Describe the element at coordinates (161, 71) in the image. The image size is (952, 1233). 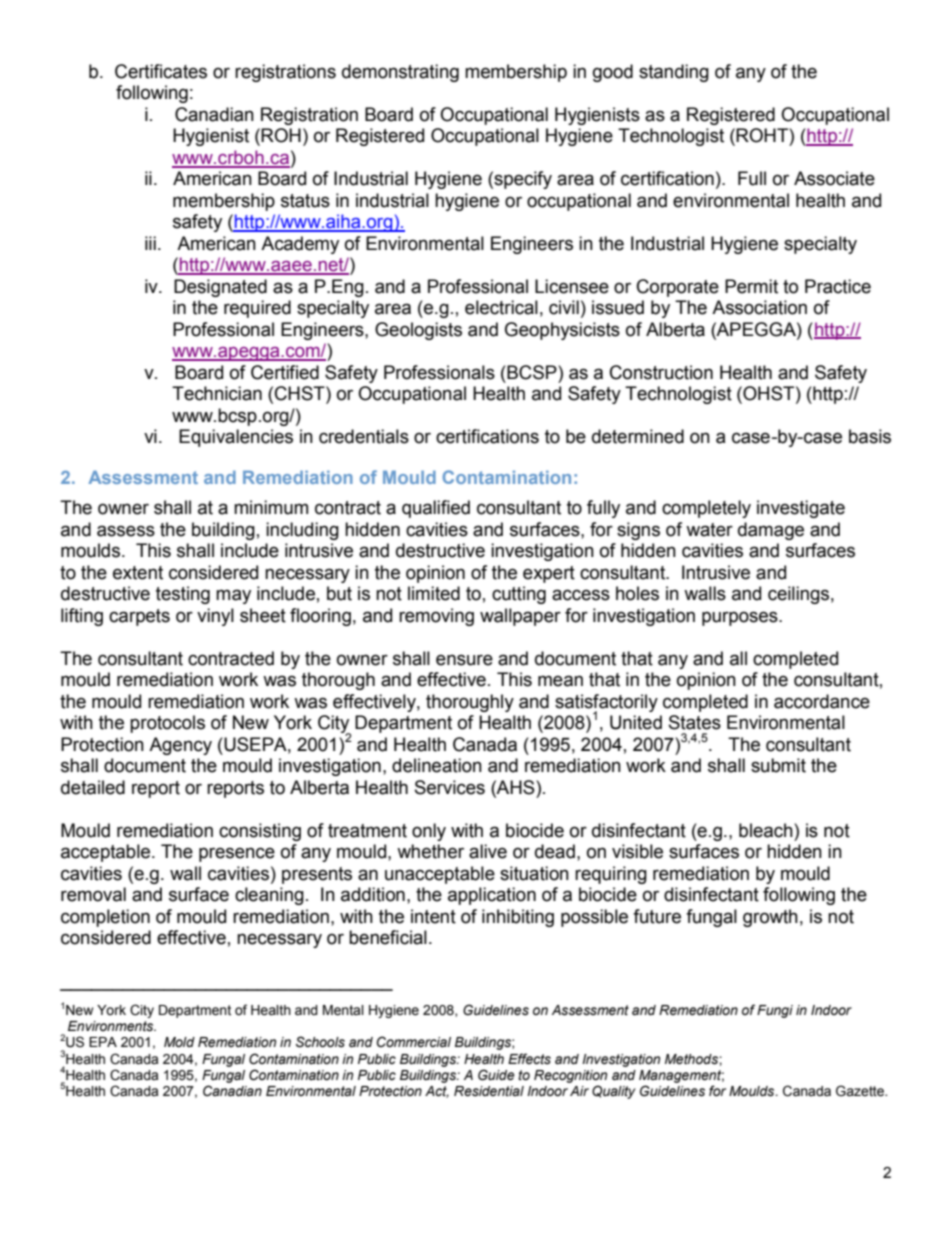
I see `Certificates` at that location.
